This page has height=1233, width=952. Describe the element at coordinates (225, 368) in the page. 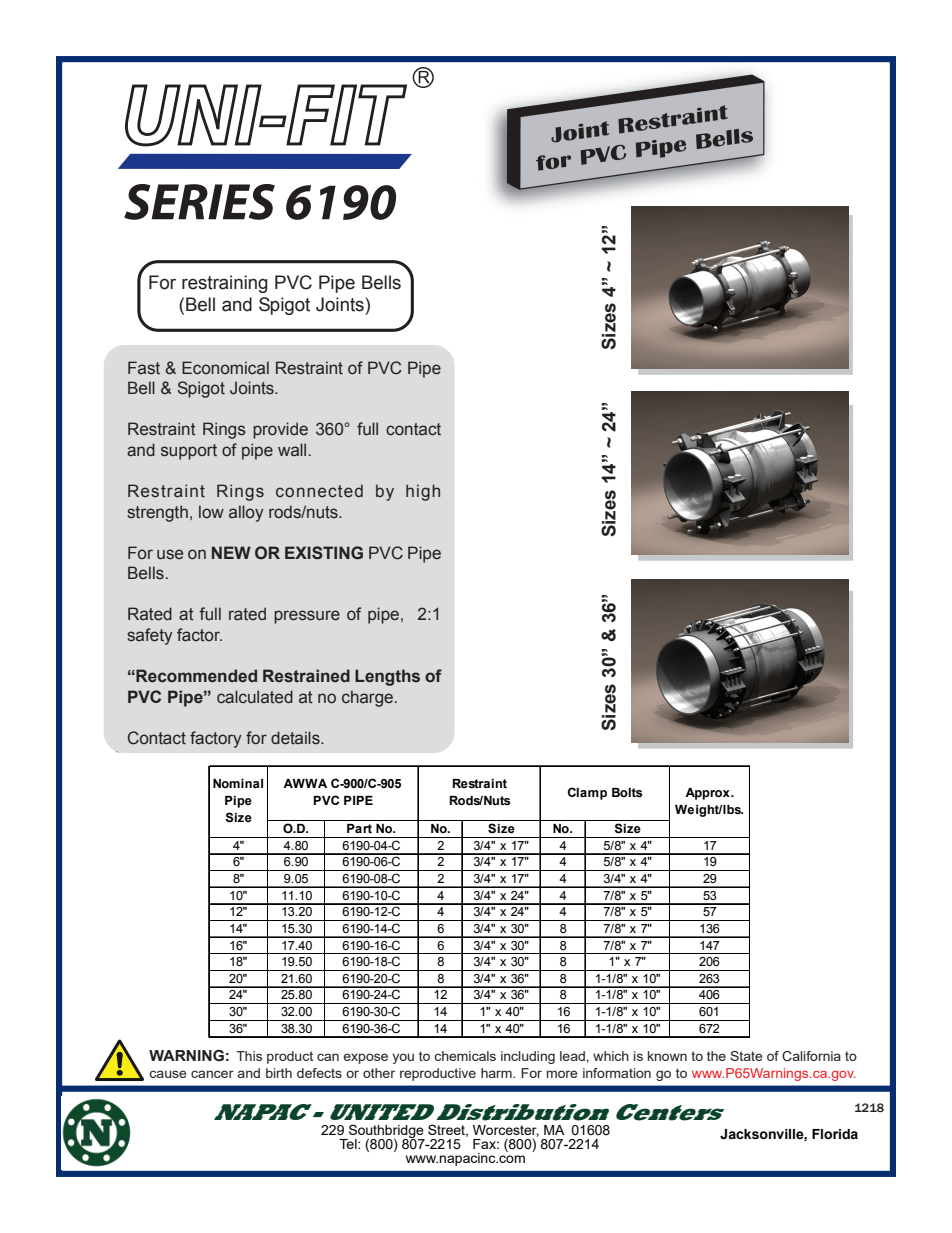

I see `Economical` at that location.
